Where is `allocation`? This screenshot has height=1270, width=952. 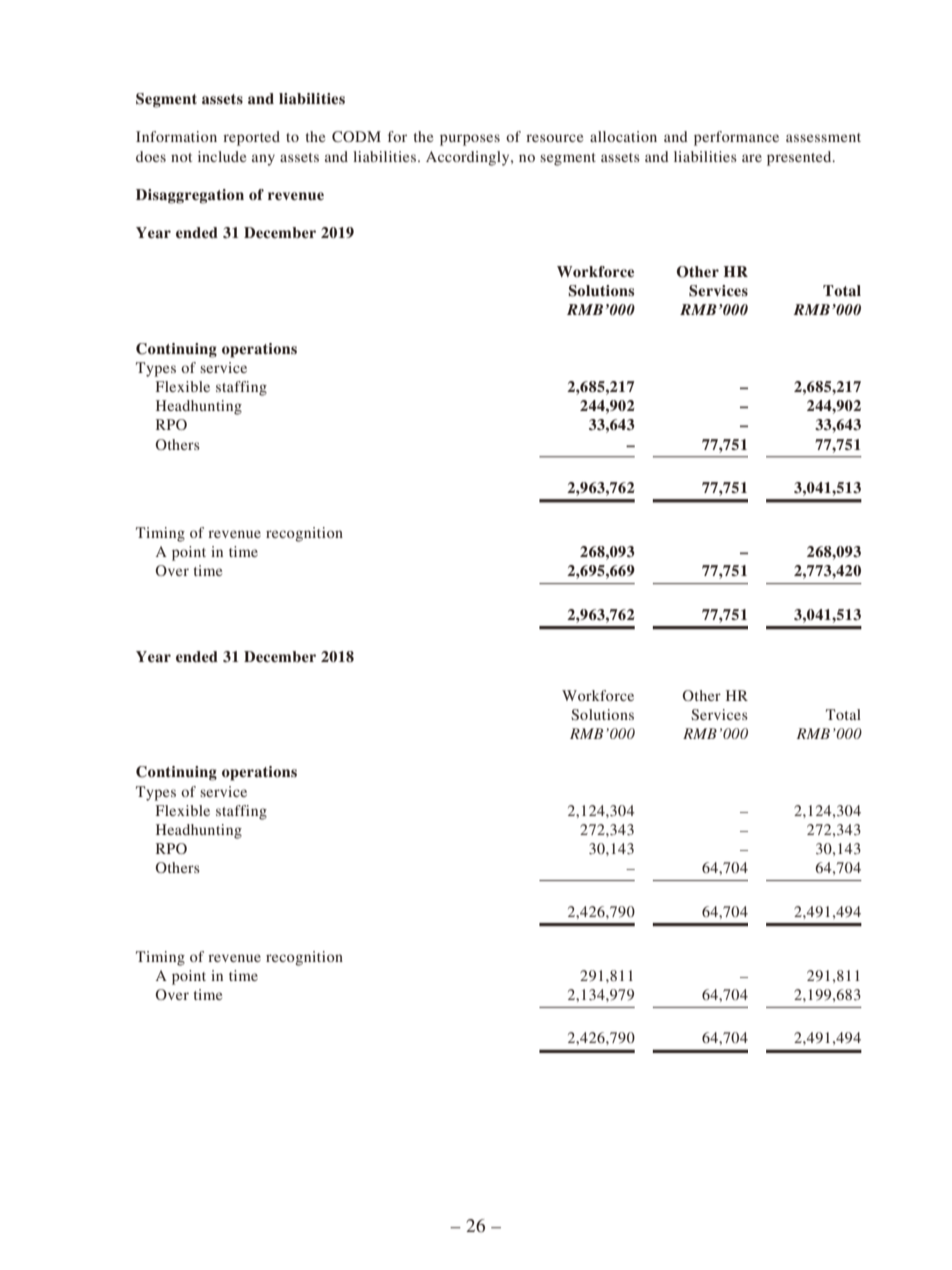
allocation is located at coordinates (623, 136).
